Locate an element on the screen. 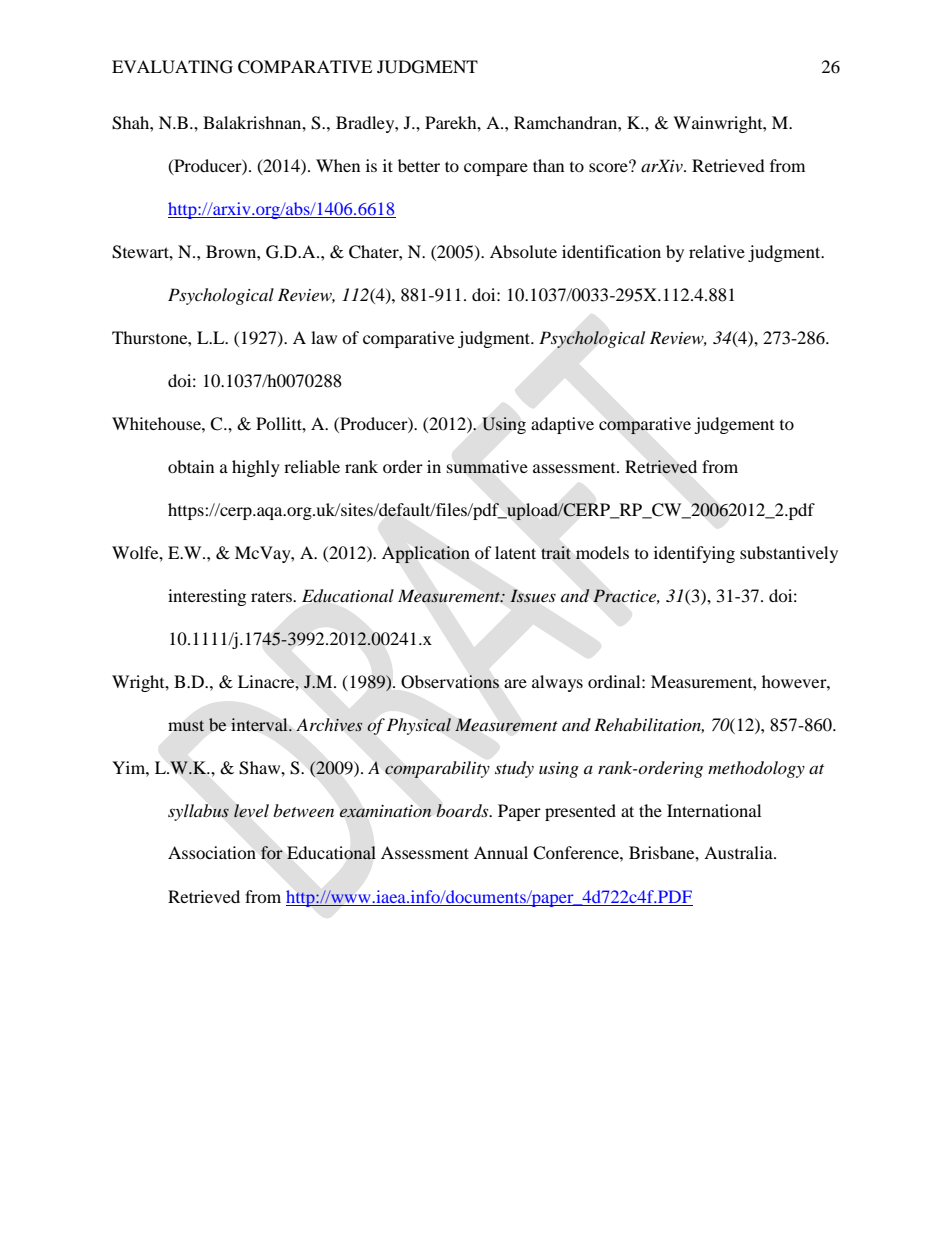 The width and height of the screenshot is (952, 1233). score is located at coordinates (609, 166).
